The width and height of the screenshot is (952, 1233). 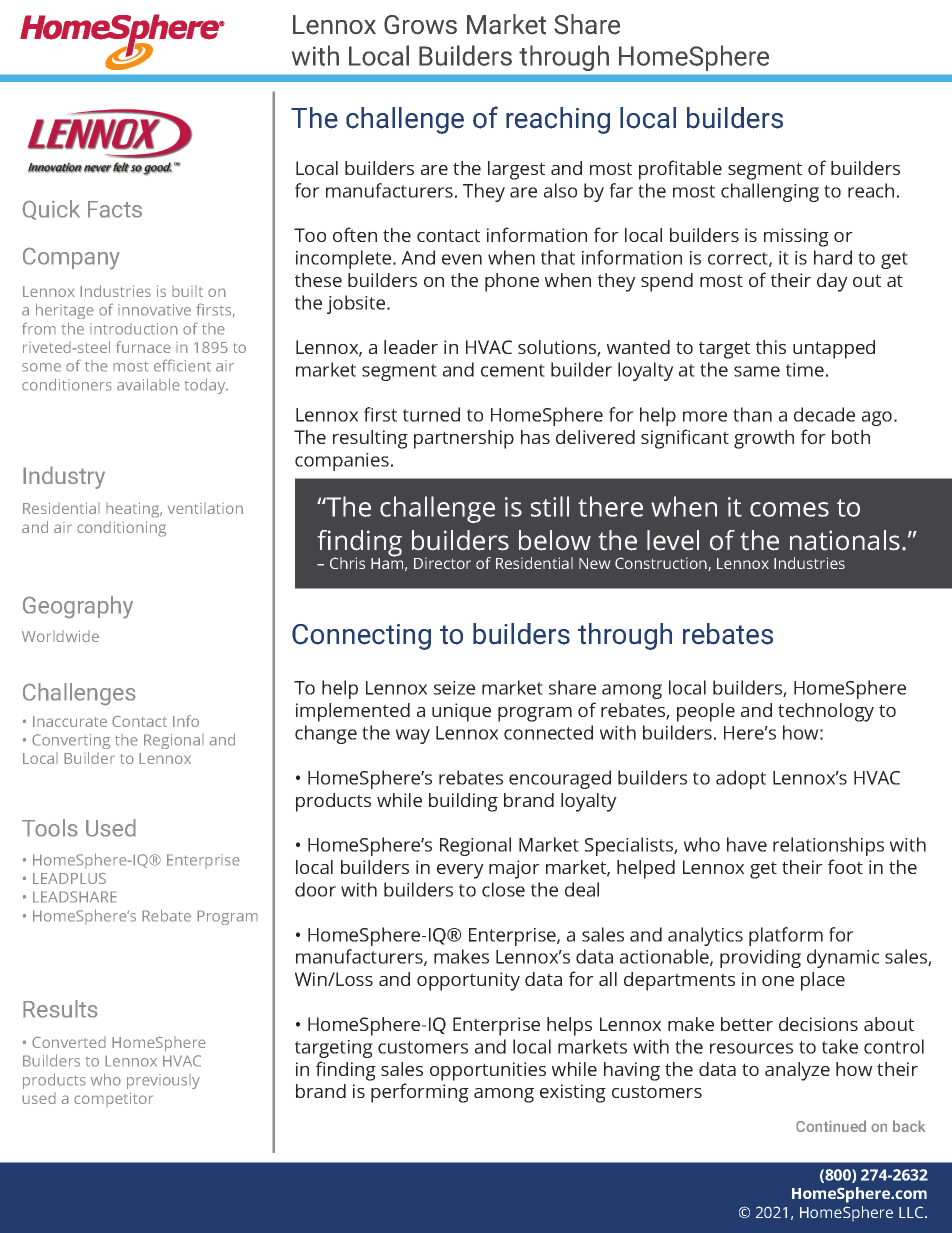 I want to click on nationals, so click(x=845, y=540).
